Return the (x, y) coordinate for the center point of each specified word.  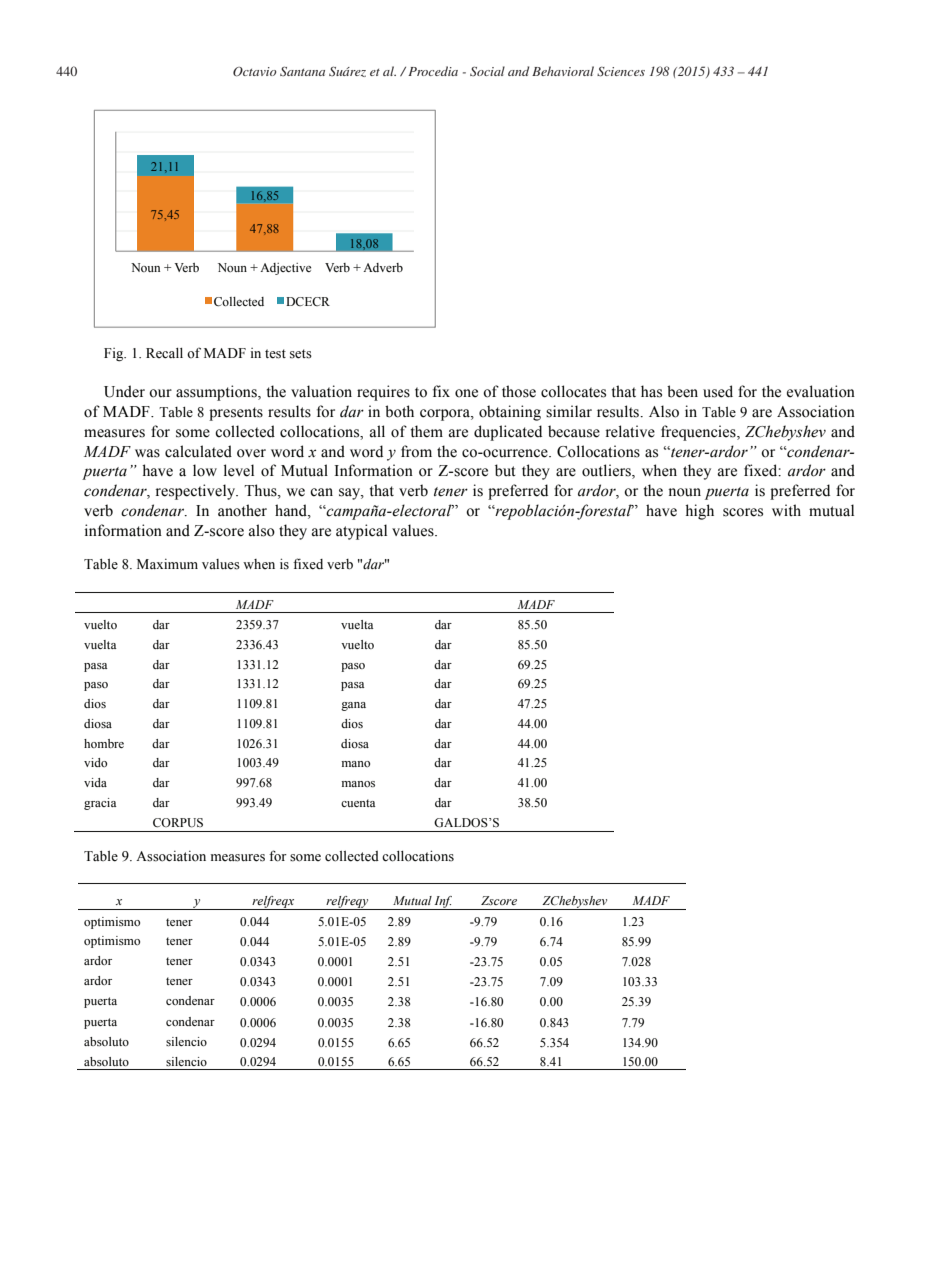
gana (353, 706)
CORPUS (178, 823)
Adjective (285, 269)
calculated (198, 451)
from (416, 451)
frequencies (699, 433)
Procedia (433, 71)
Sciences (621, 71)
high (699, 512)
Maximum (167, 564)
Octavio (255, 72)
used (718, 391)
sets (301, 354)
